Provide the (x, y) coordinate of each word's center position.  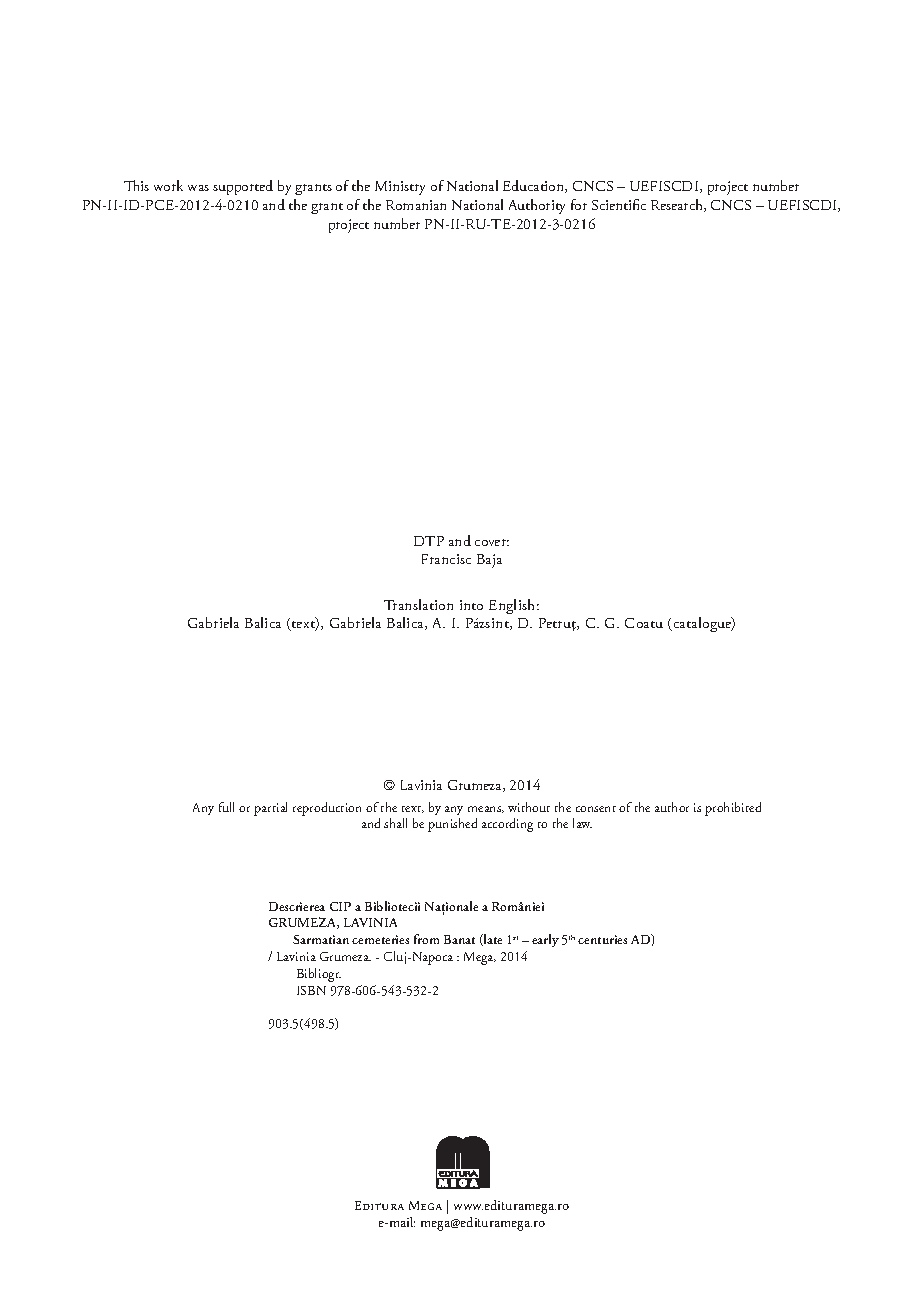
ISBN (311, 990)
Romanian (416, 205)
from (426, 939)
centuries (602, 939)
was (198, 188)
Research (678, 205)
